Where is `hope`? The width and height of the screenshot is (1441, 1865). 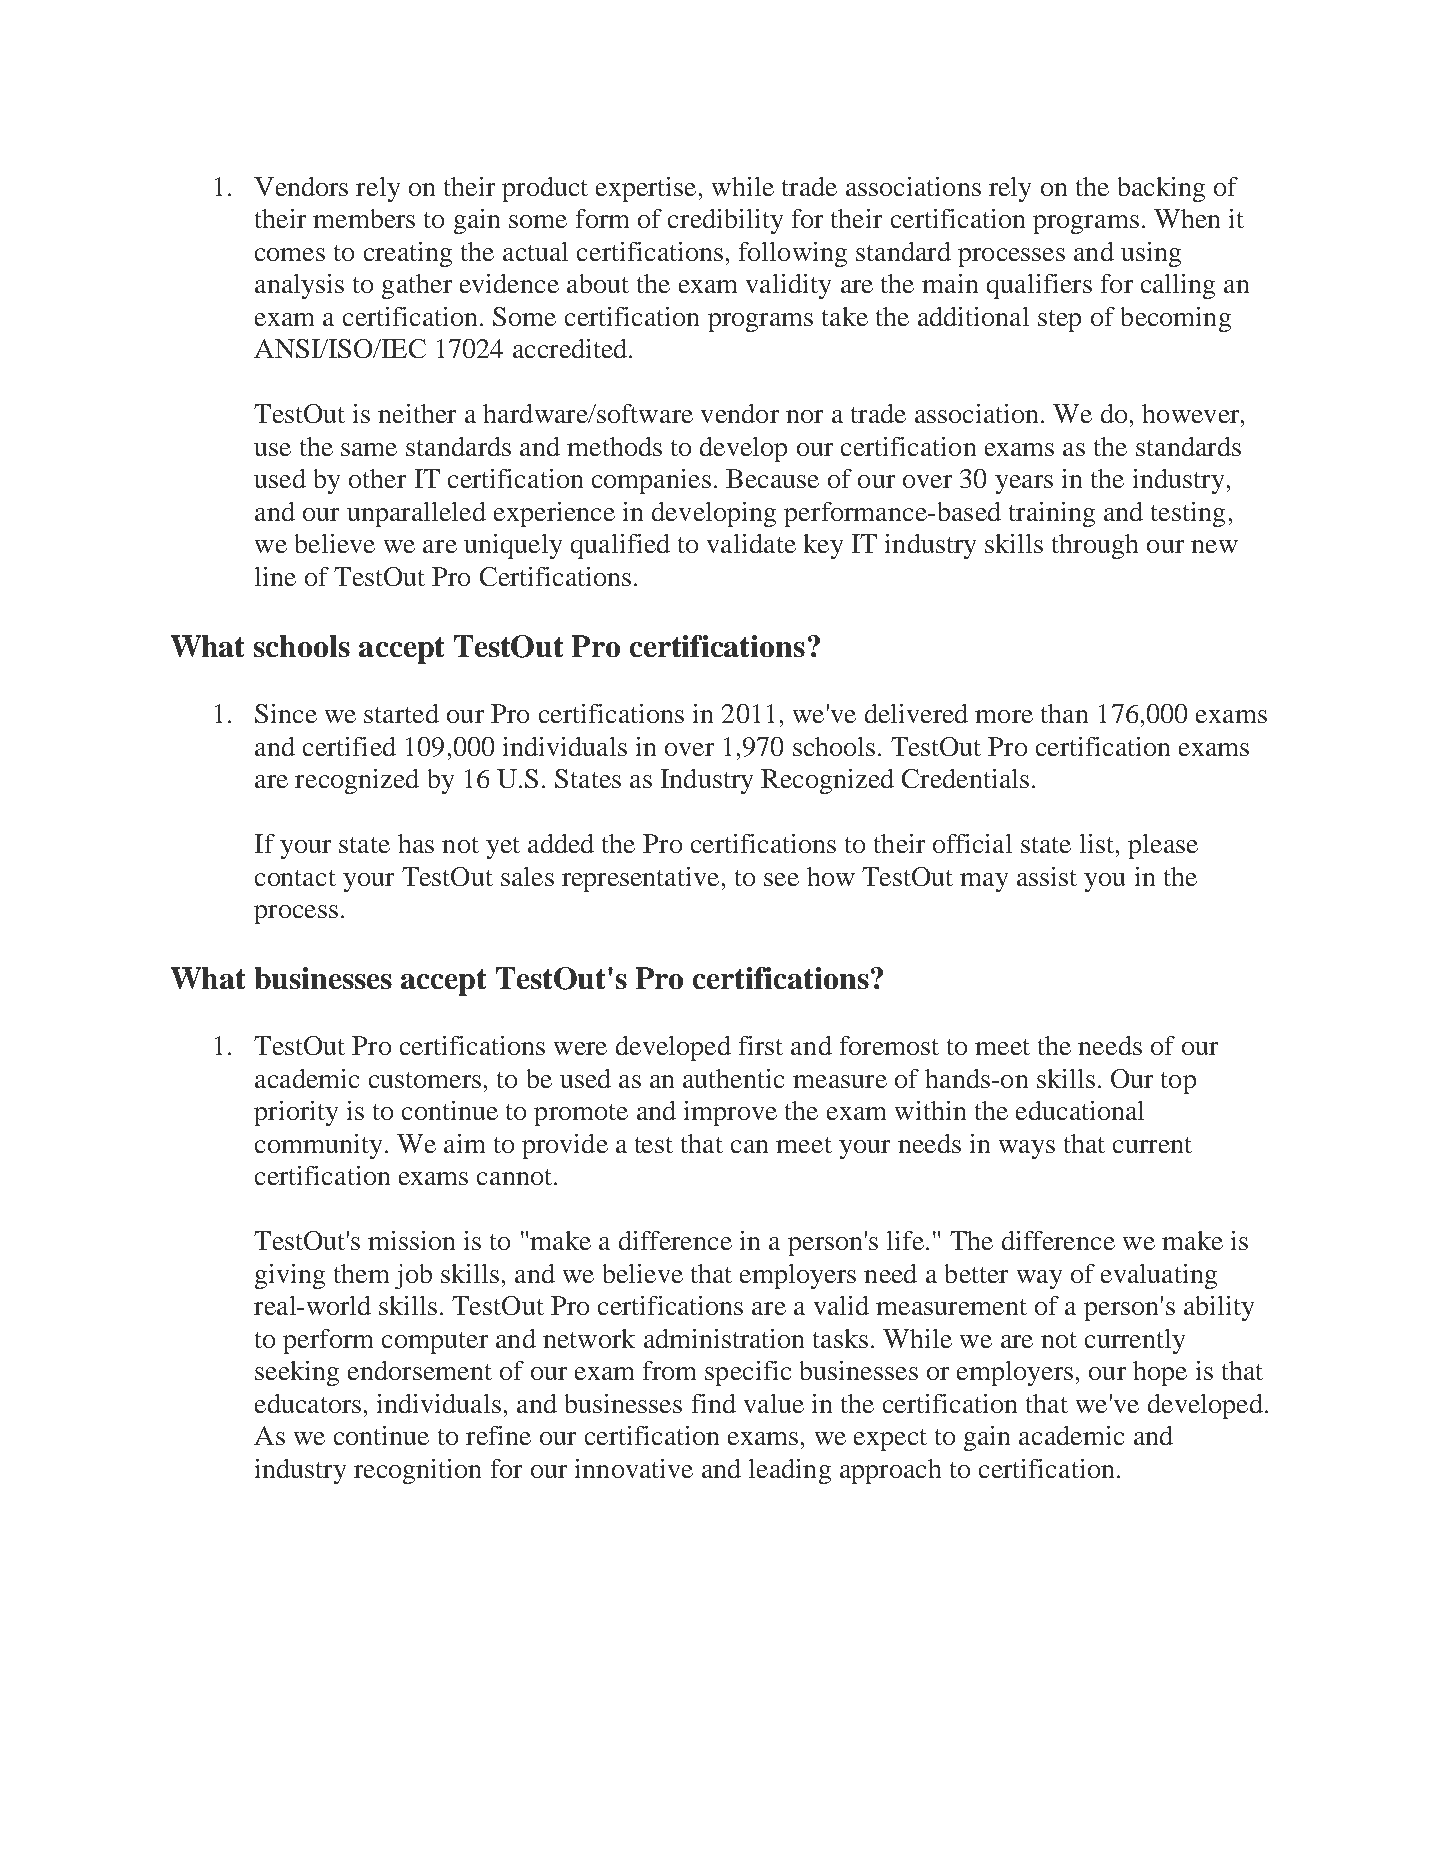 hope is located at coordinates (1160, 1373).
